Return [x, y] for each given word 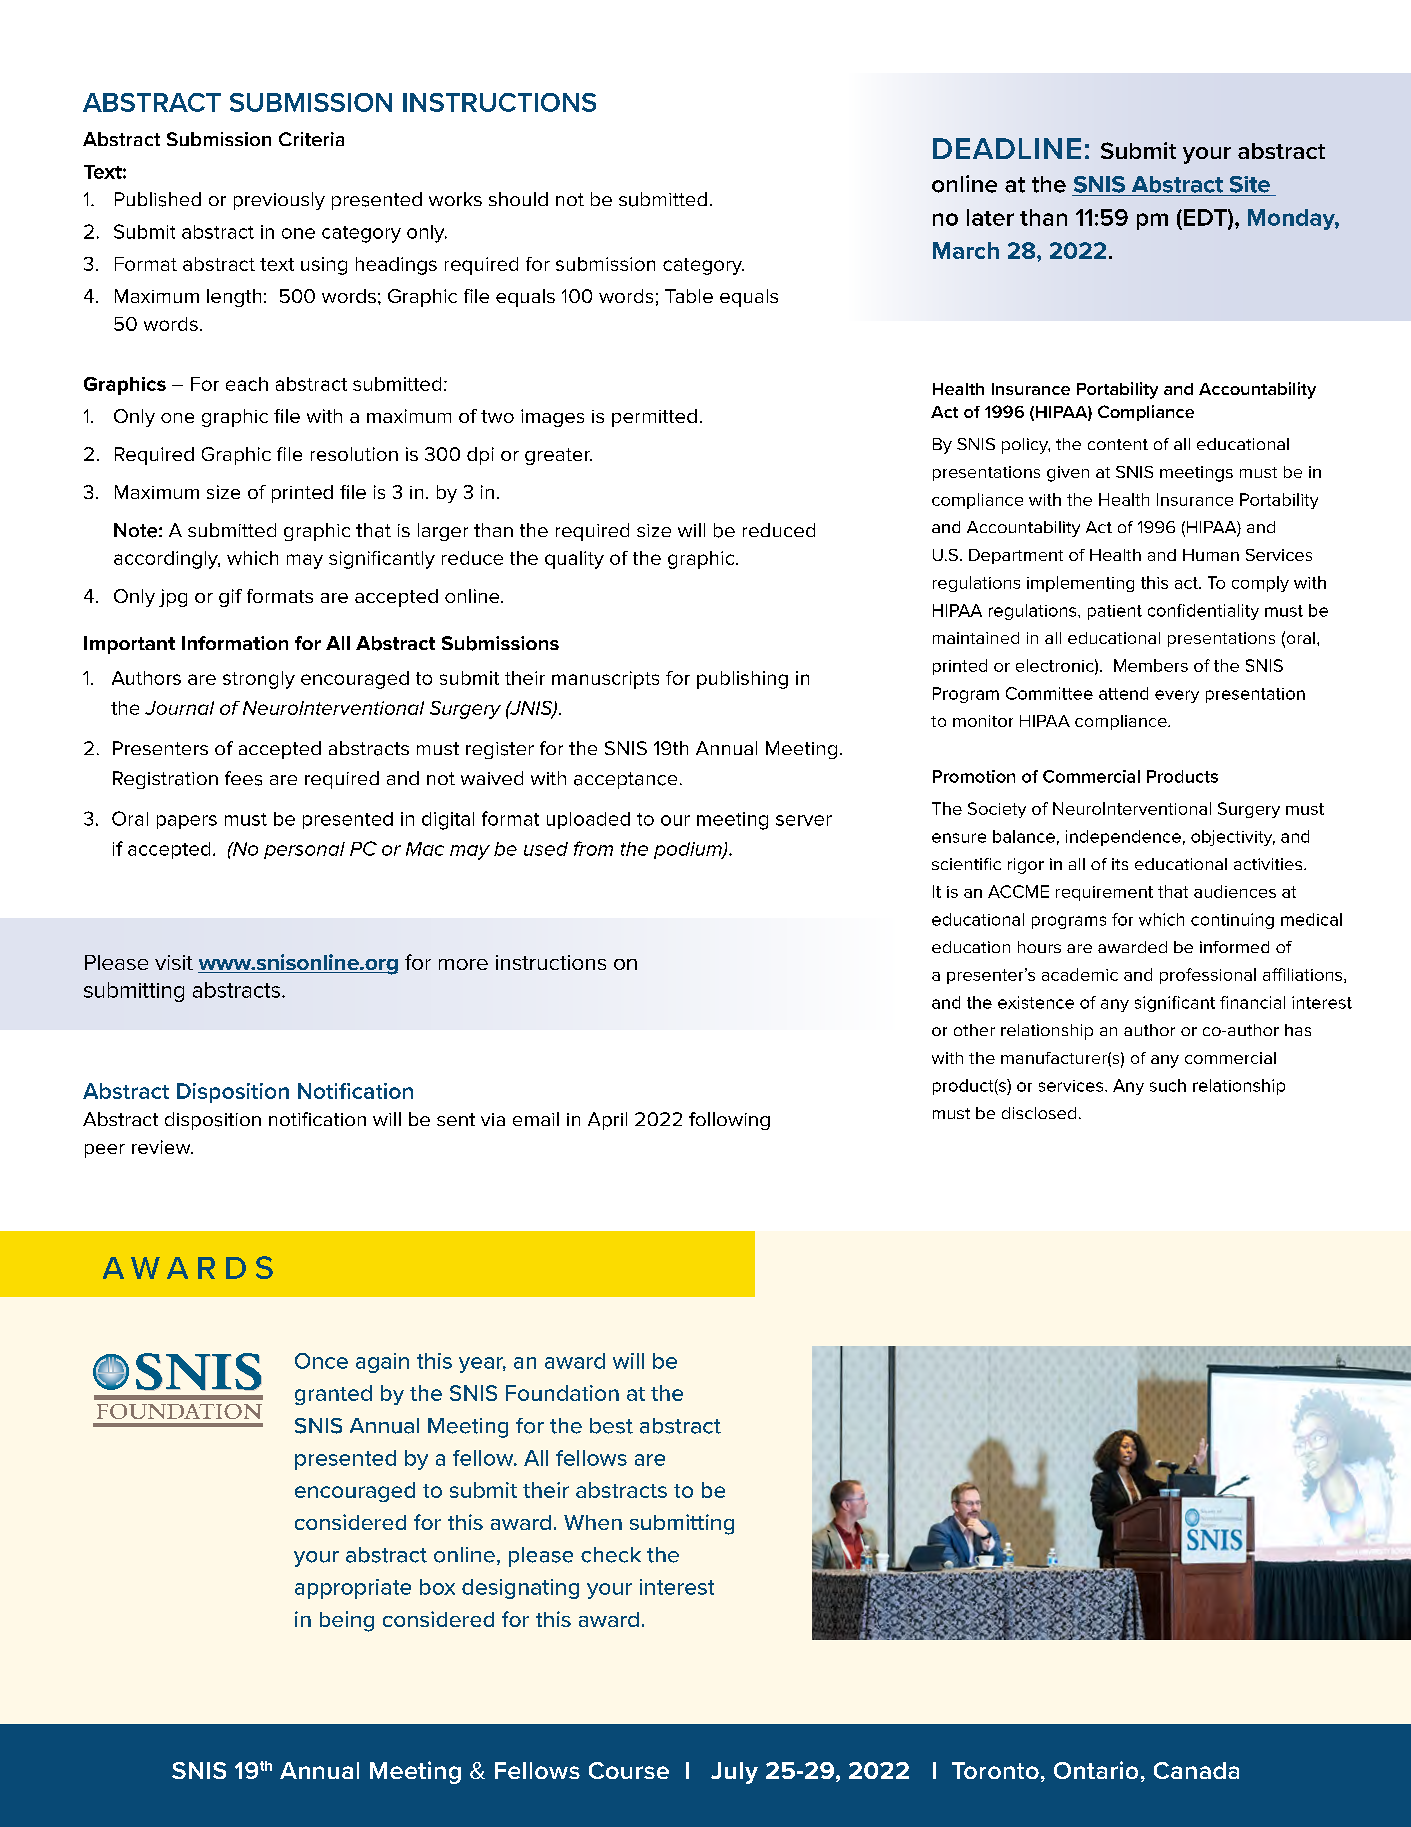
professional [1208, 976]
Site [1250, 184]
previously [279, 201]
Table [689, 296]
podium [689, 850]
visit [174, 962]
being [347, 1621]
